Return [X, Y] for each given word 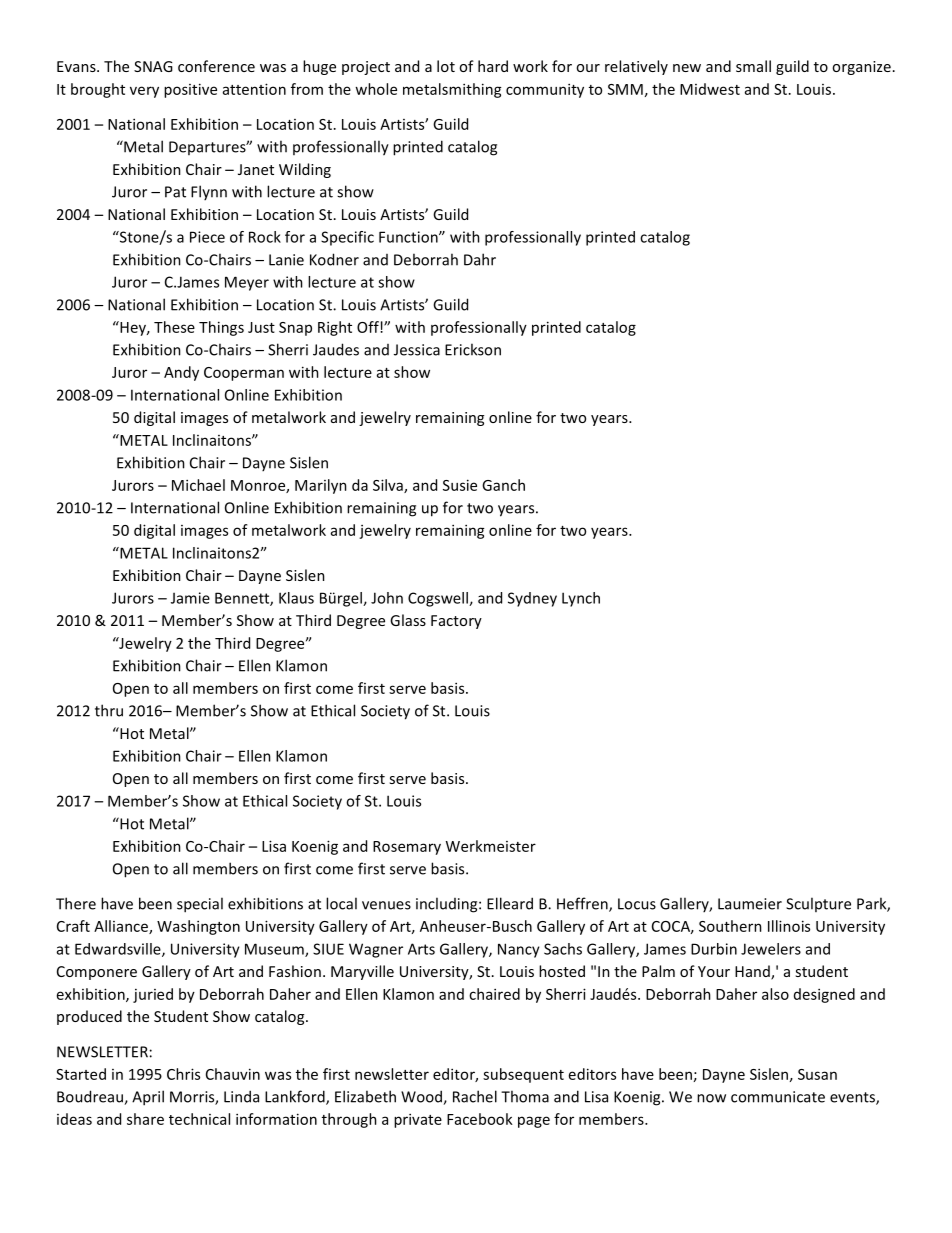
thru [109, 710]
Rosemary [407, 848]
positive [190, 90]
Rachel [475, 1096]
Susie [460, 485]
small [753, 66]
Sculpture [818, 904]
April [148, 1098]
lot [446, 66]
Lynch [581, 599]
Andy [181, 373]
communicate [778, 1097]
